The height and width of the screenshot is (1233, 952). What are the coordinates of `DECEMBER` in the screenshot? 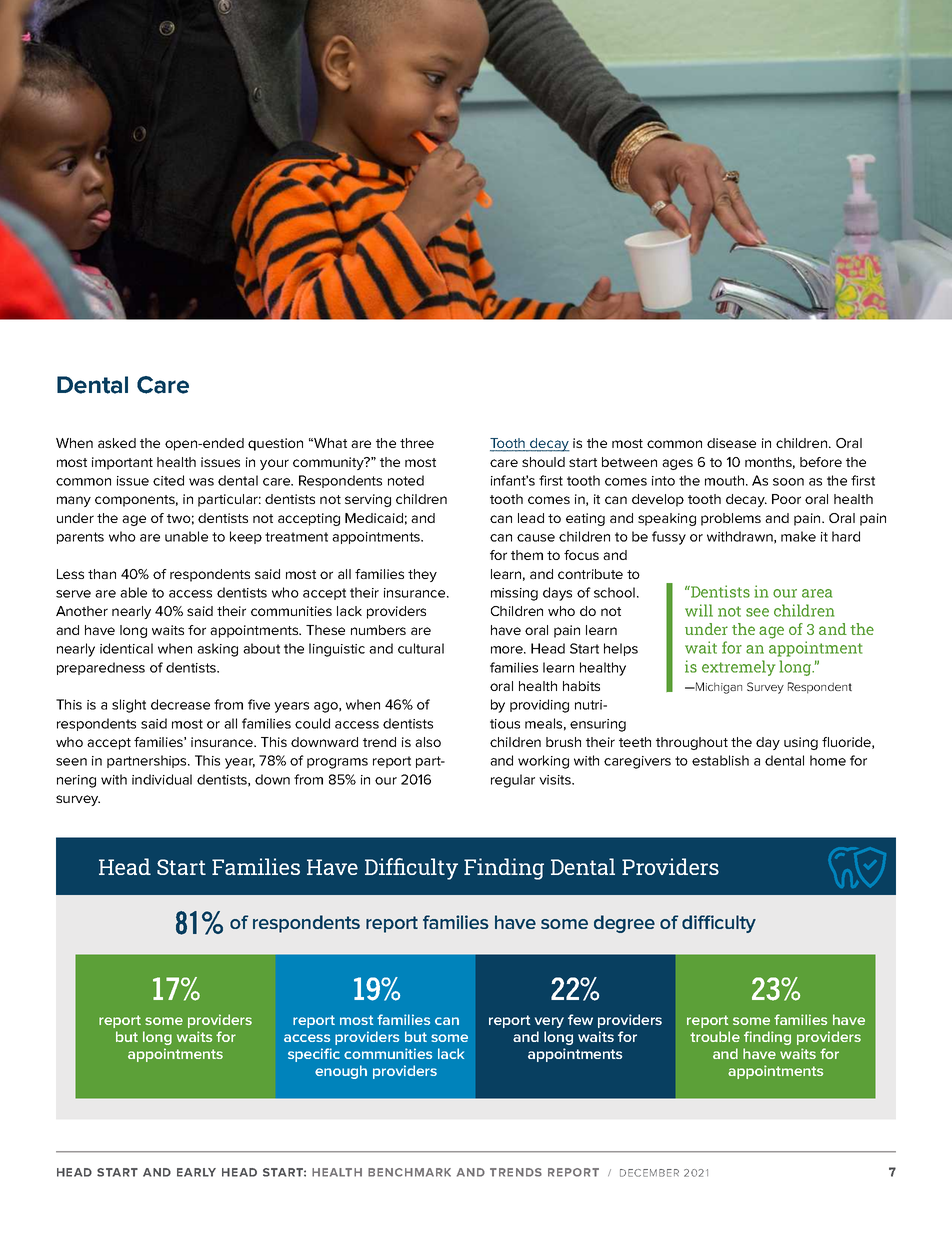 It's located at (649, 1173).
